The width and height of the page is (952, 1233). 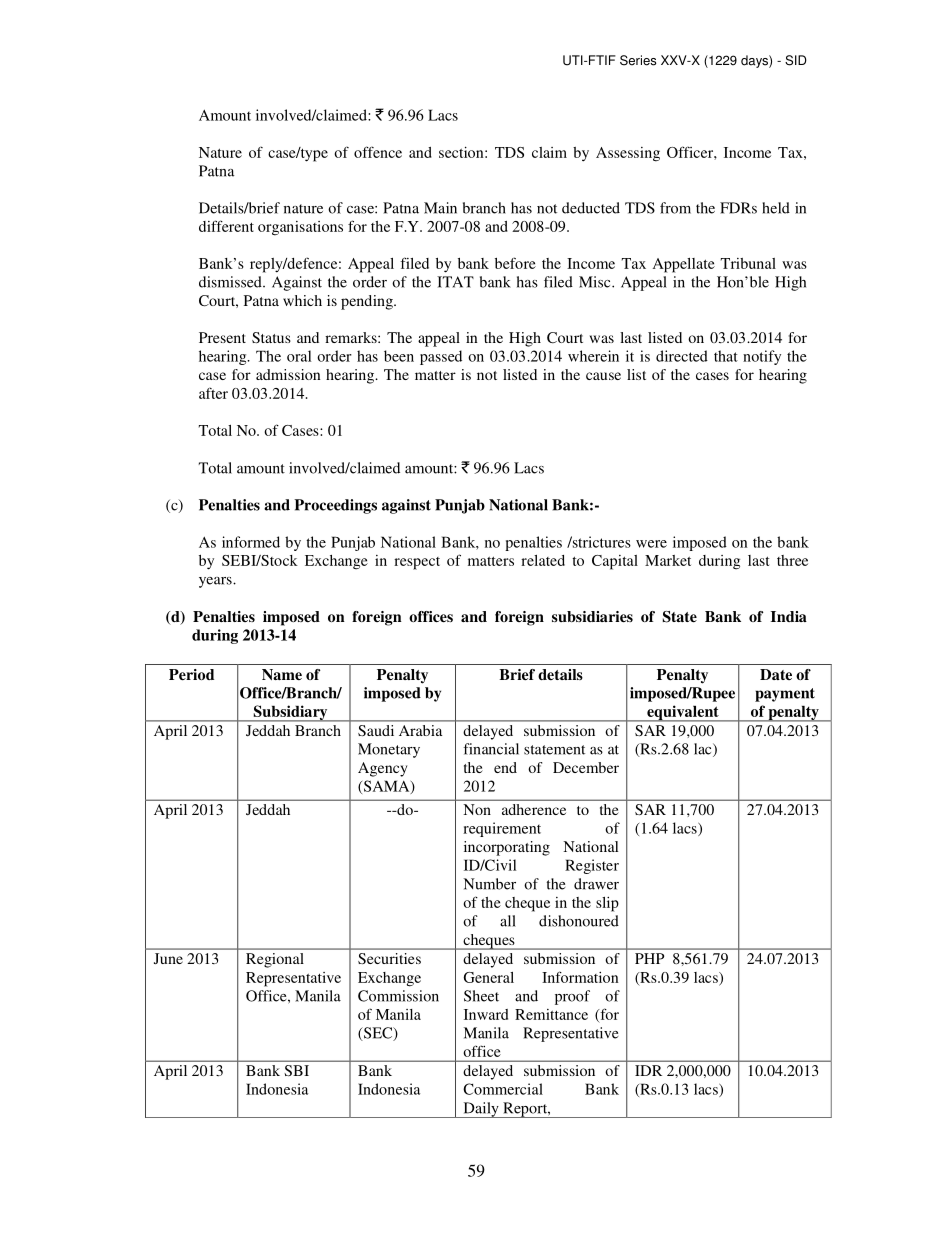 What do you see at coordinates (378, 152) in the page?
I see `offence` at bounding box center [378, 152].
